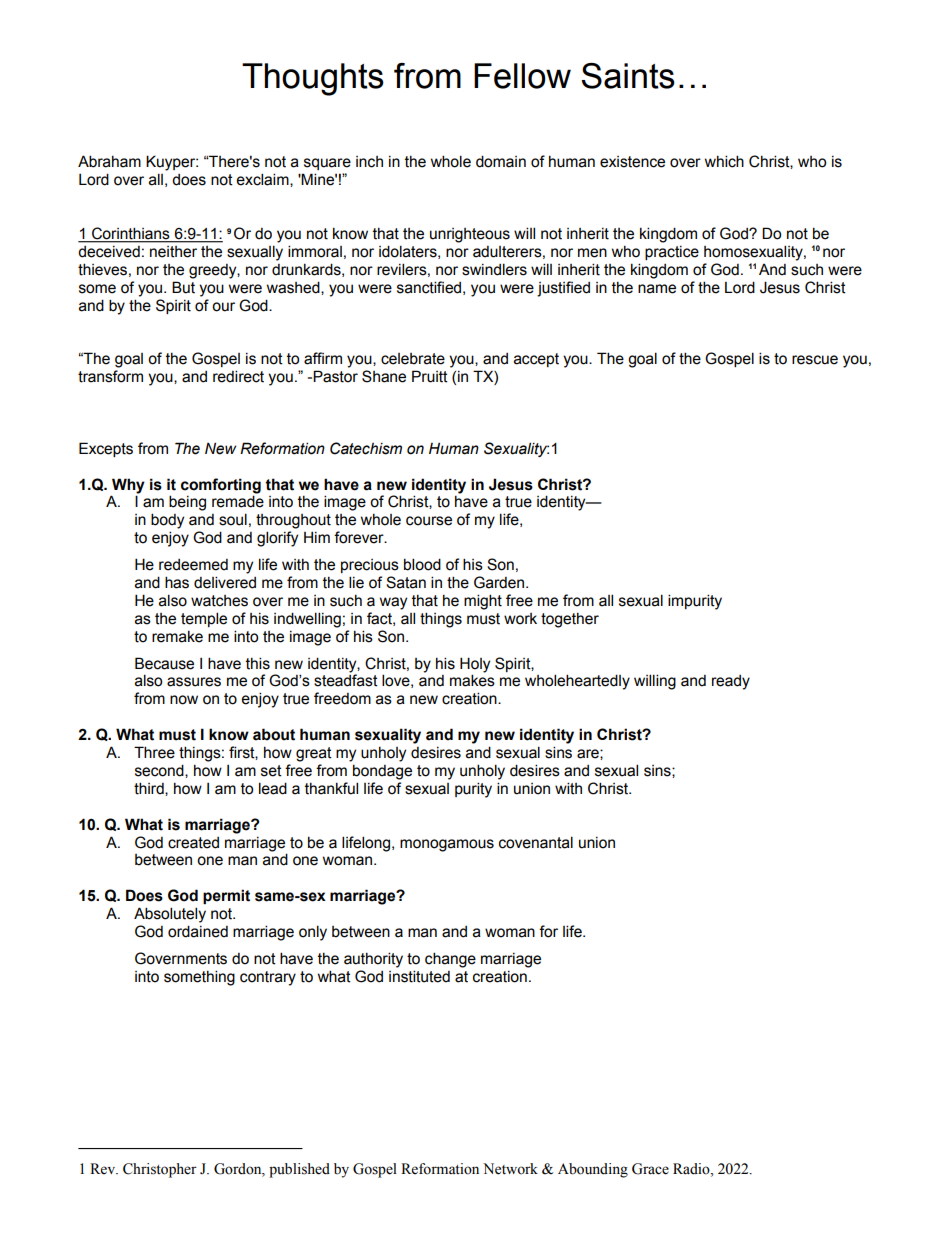  What do you see at coordinates (109, 161) in the image?
I see `Abraham` at bounding box center [109, 161].
